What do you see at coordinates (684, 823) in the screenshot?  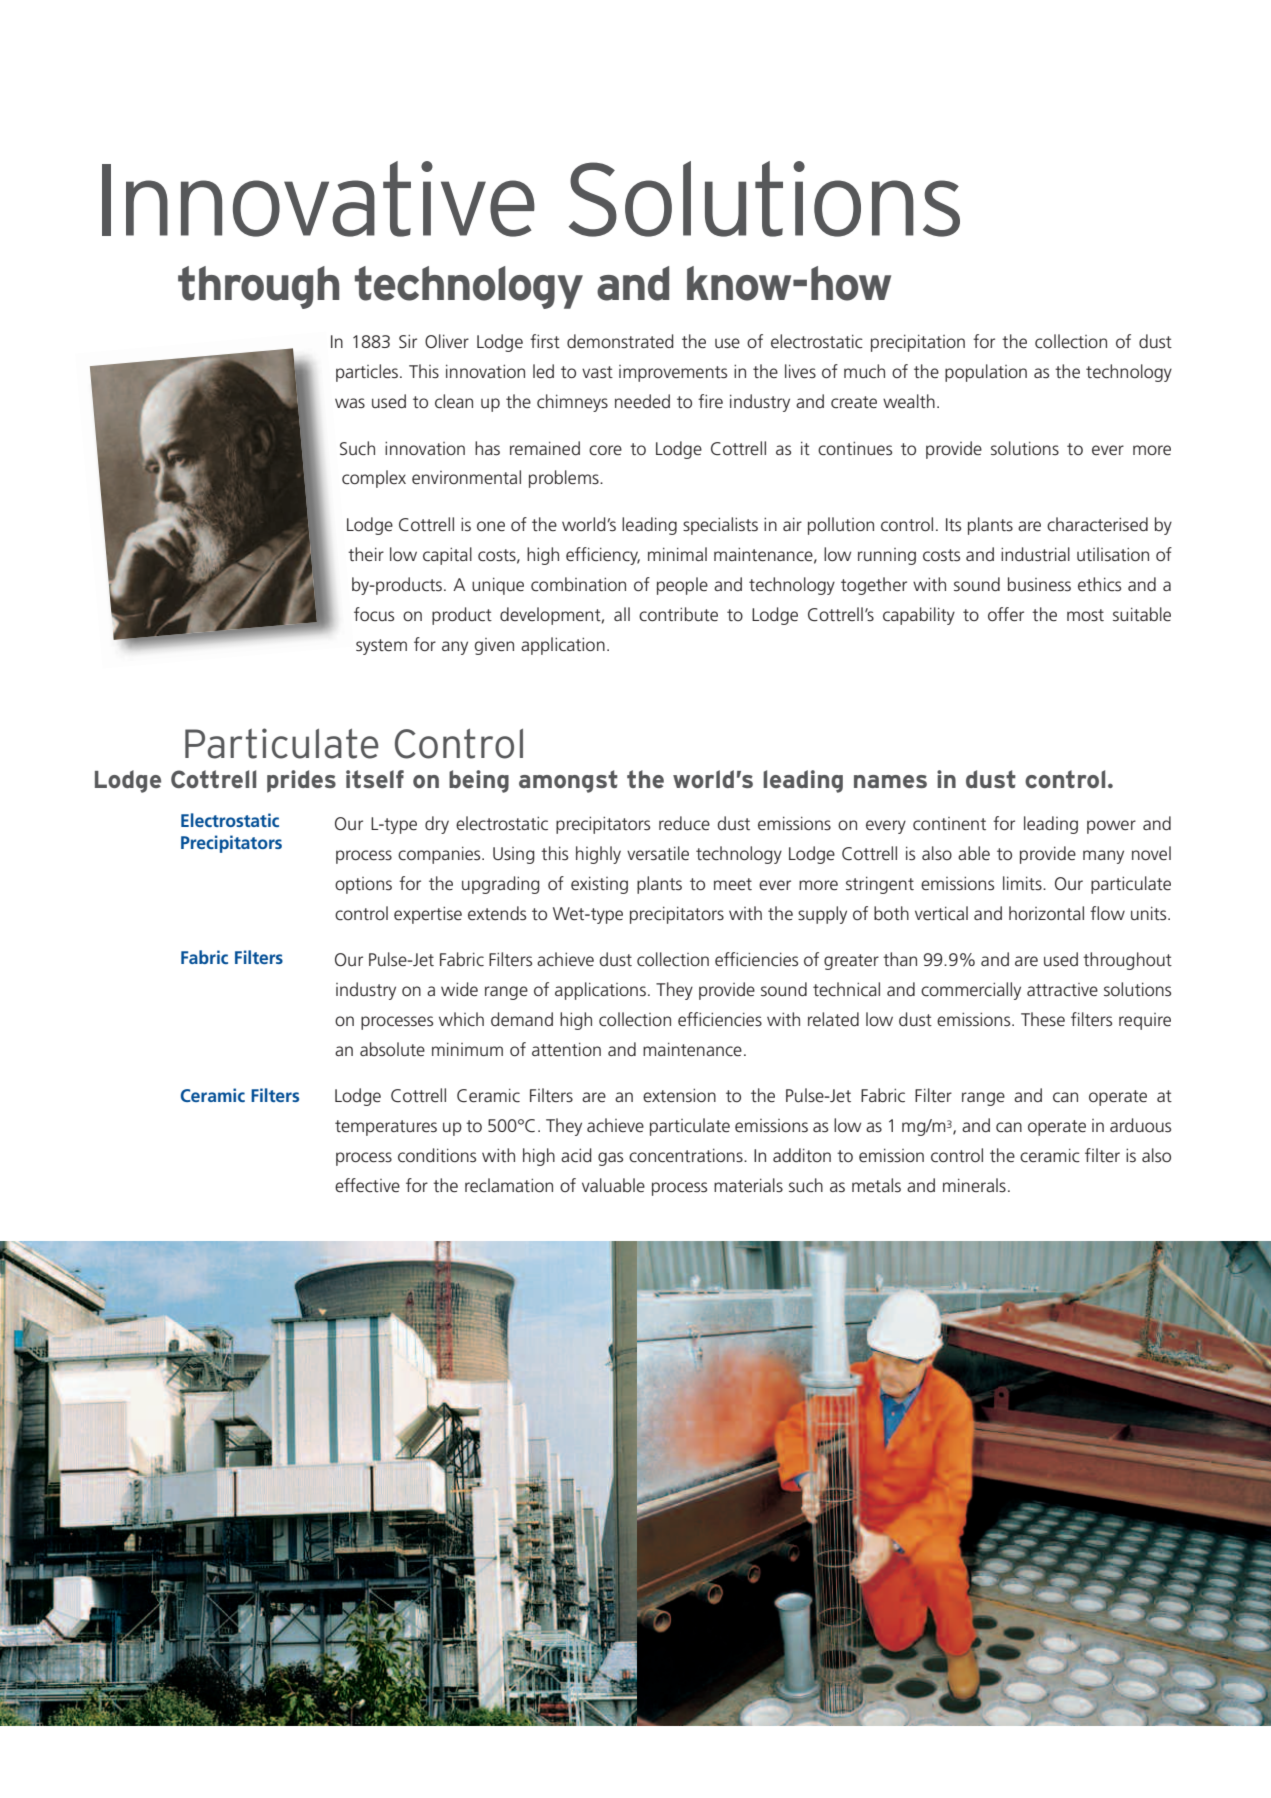 I see `reduce` at bounding box center [684, 823].
